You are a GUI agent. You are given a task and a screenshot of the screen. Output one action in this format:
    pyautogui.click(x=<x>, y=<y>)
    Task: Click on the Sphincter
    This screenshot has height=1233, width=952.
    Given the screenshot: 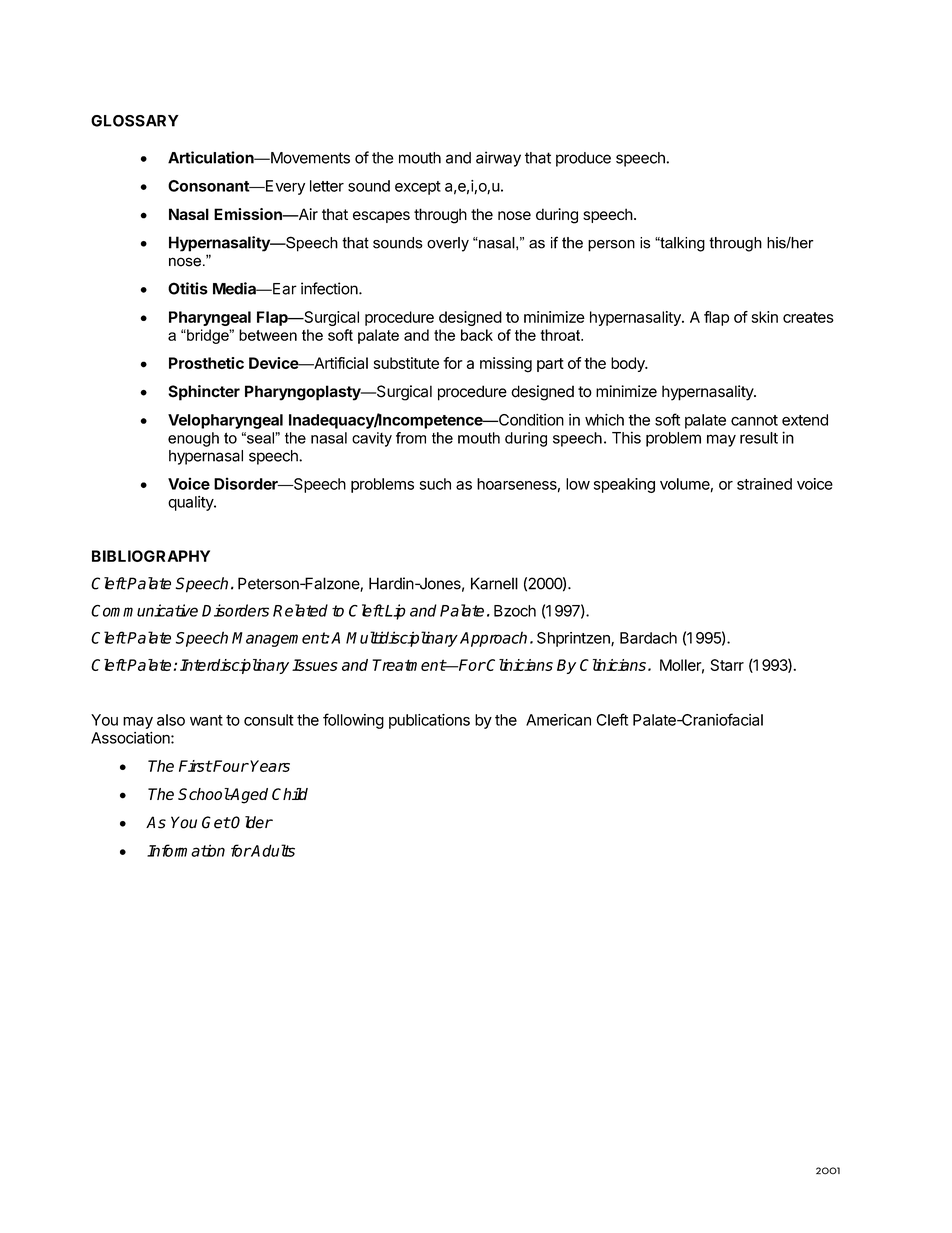 What is the action you would take?
    pyautogui.click(x=204, y=393)
